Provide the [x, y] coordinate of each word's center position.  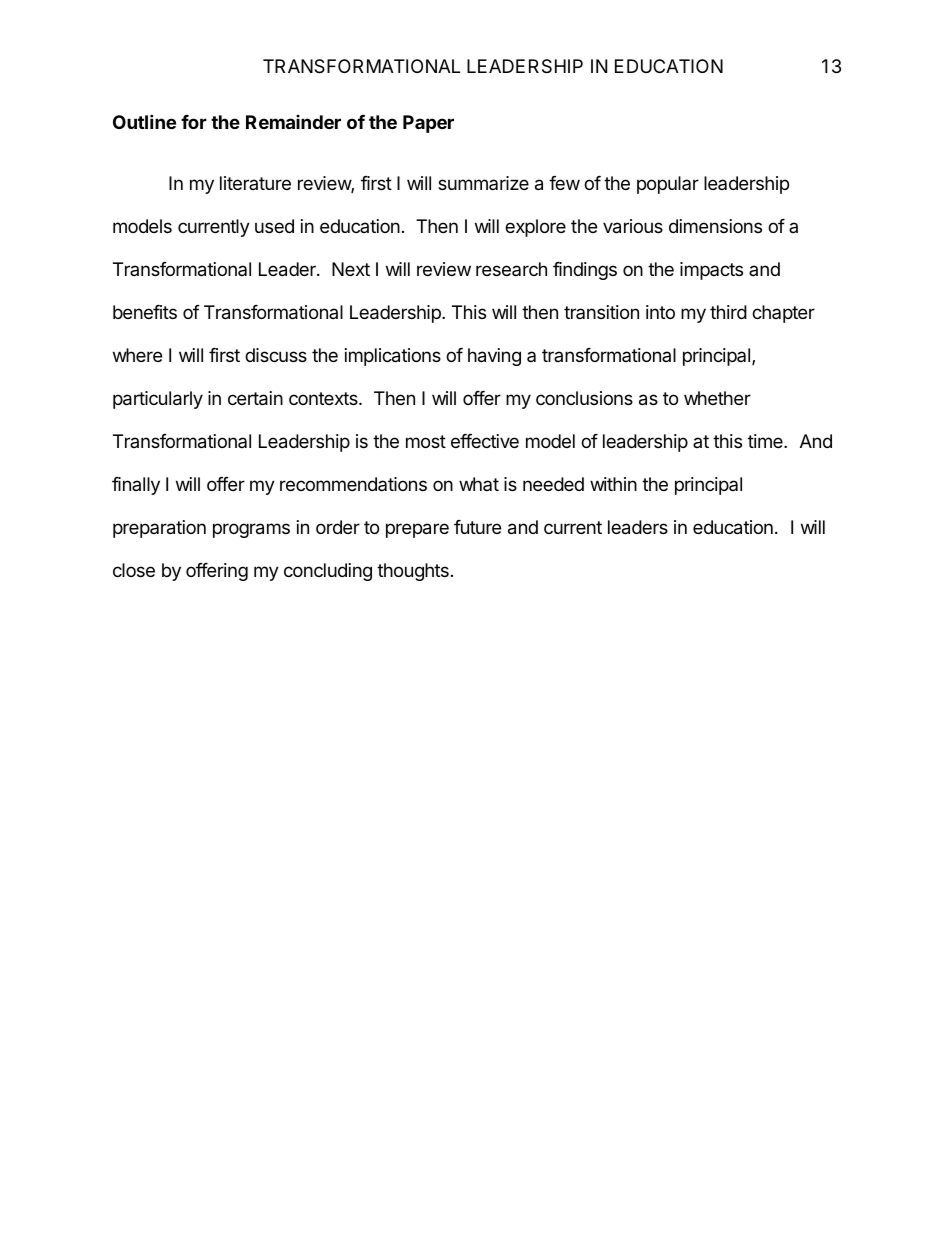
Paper [428, 124]
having [494, 357]
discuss [276, 355]
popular [668, 185]
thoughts [413, 572]
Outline [144, 121]
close [134, 570]
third [728, 312]
